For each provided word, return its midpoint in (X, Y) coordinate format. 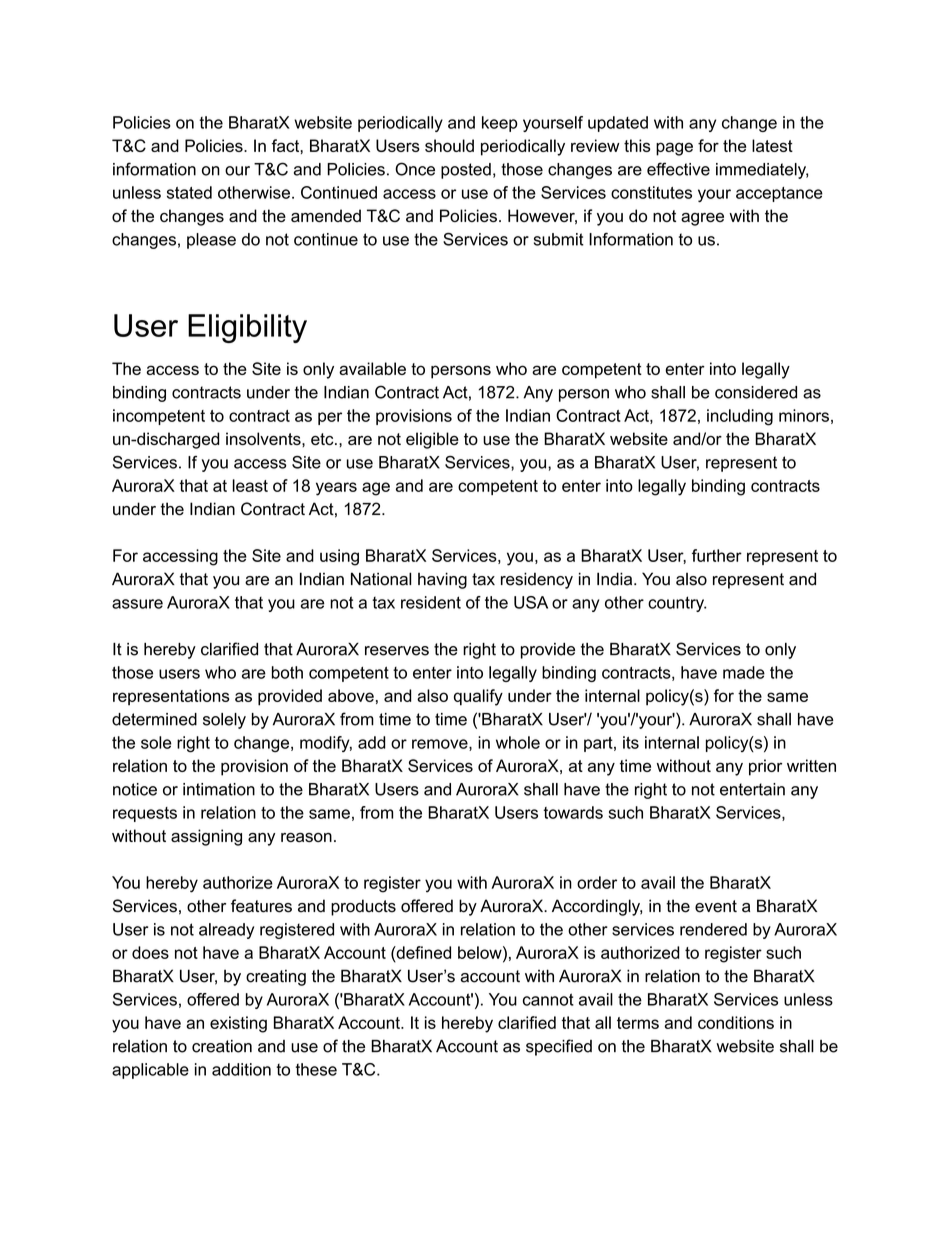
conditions (736, 1022)
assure (137, 604)
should (449, 145)
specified (559, 1047)
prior (765, 767)
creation (222, 1046)
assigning (206, 837)
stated (189, 192)
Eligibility (247, 328)
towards (573, 812)
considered (756, 392)
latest (772, 145)
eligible (432, 440)
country (677, 604)
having (442, 580)
